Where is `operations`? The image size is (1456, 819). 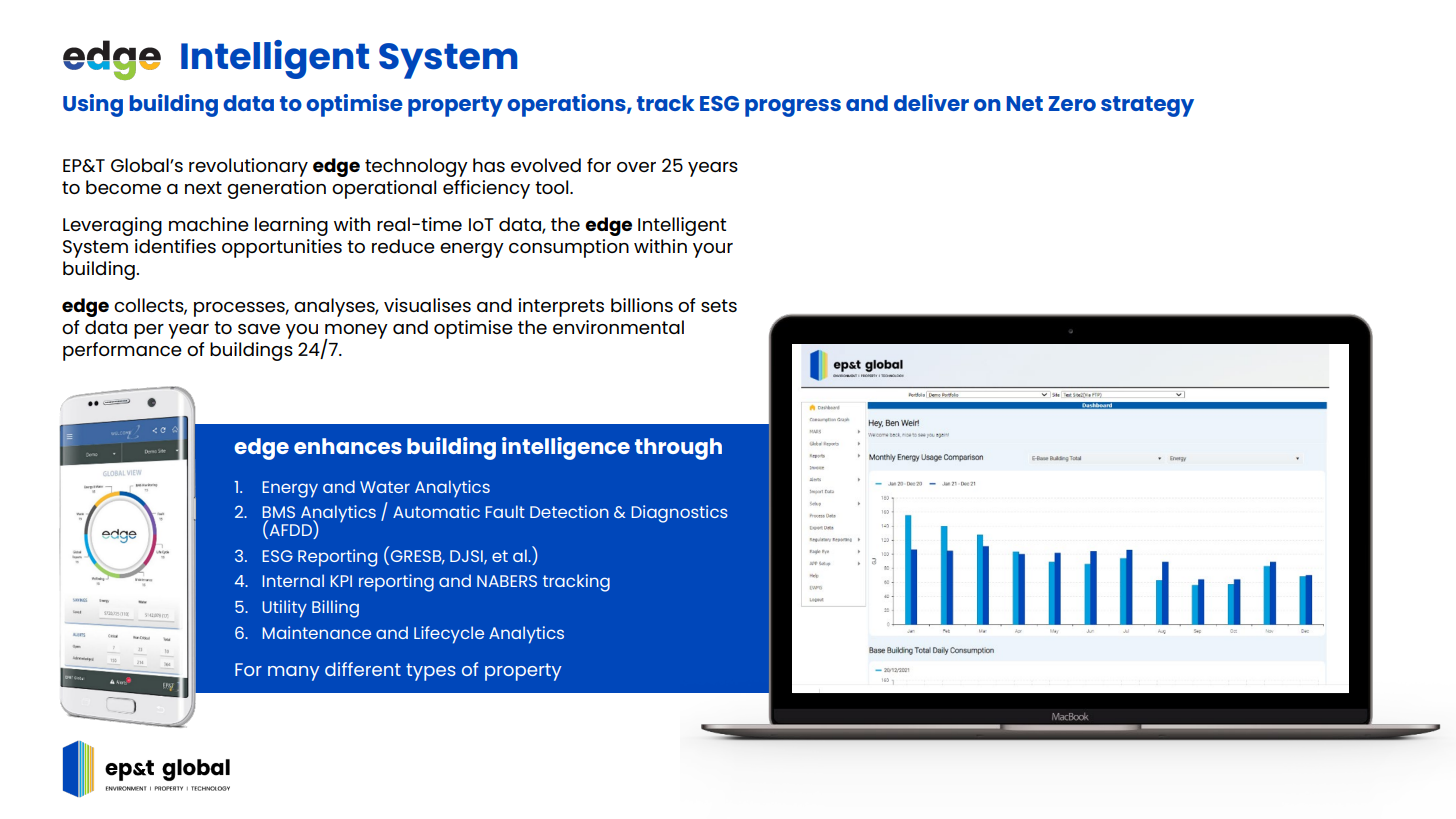
operations is located at coordinates (567, 105).
